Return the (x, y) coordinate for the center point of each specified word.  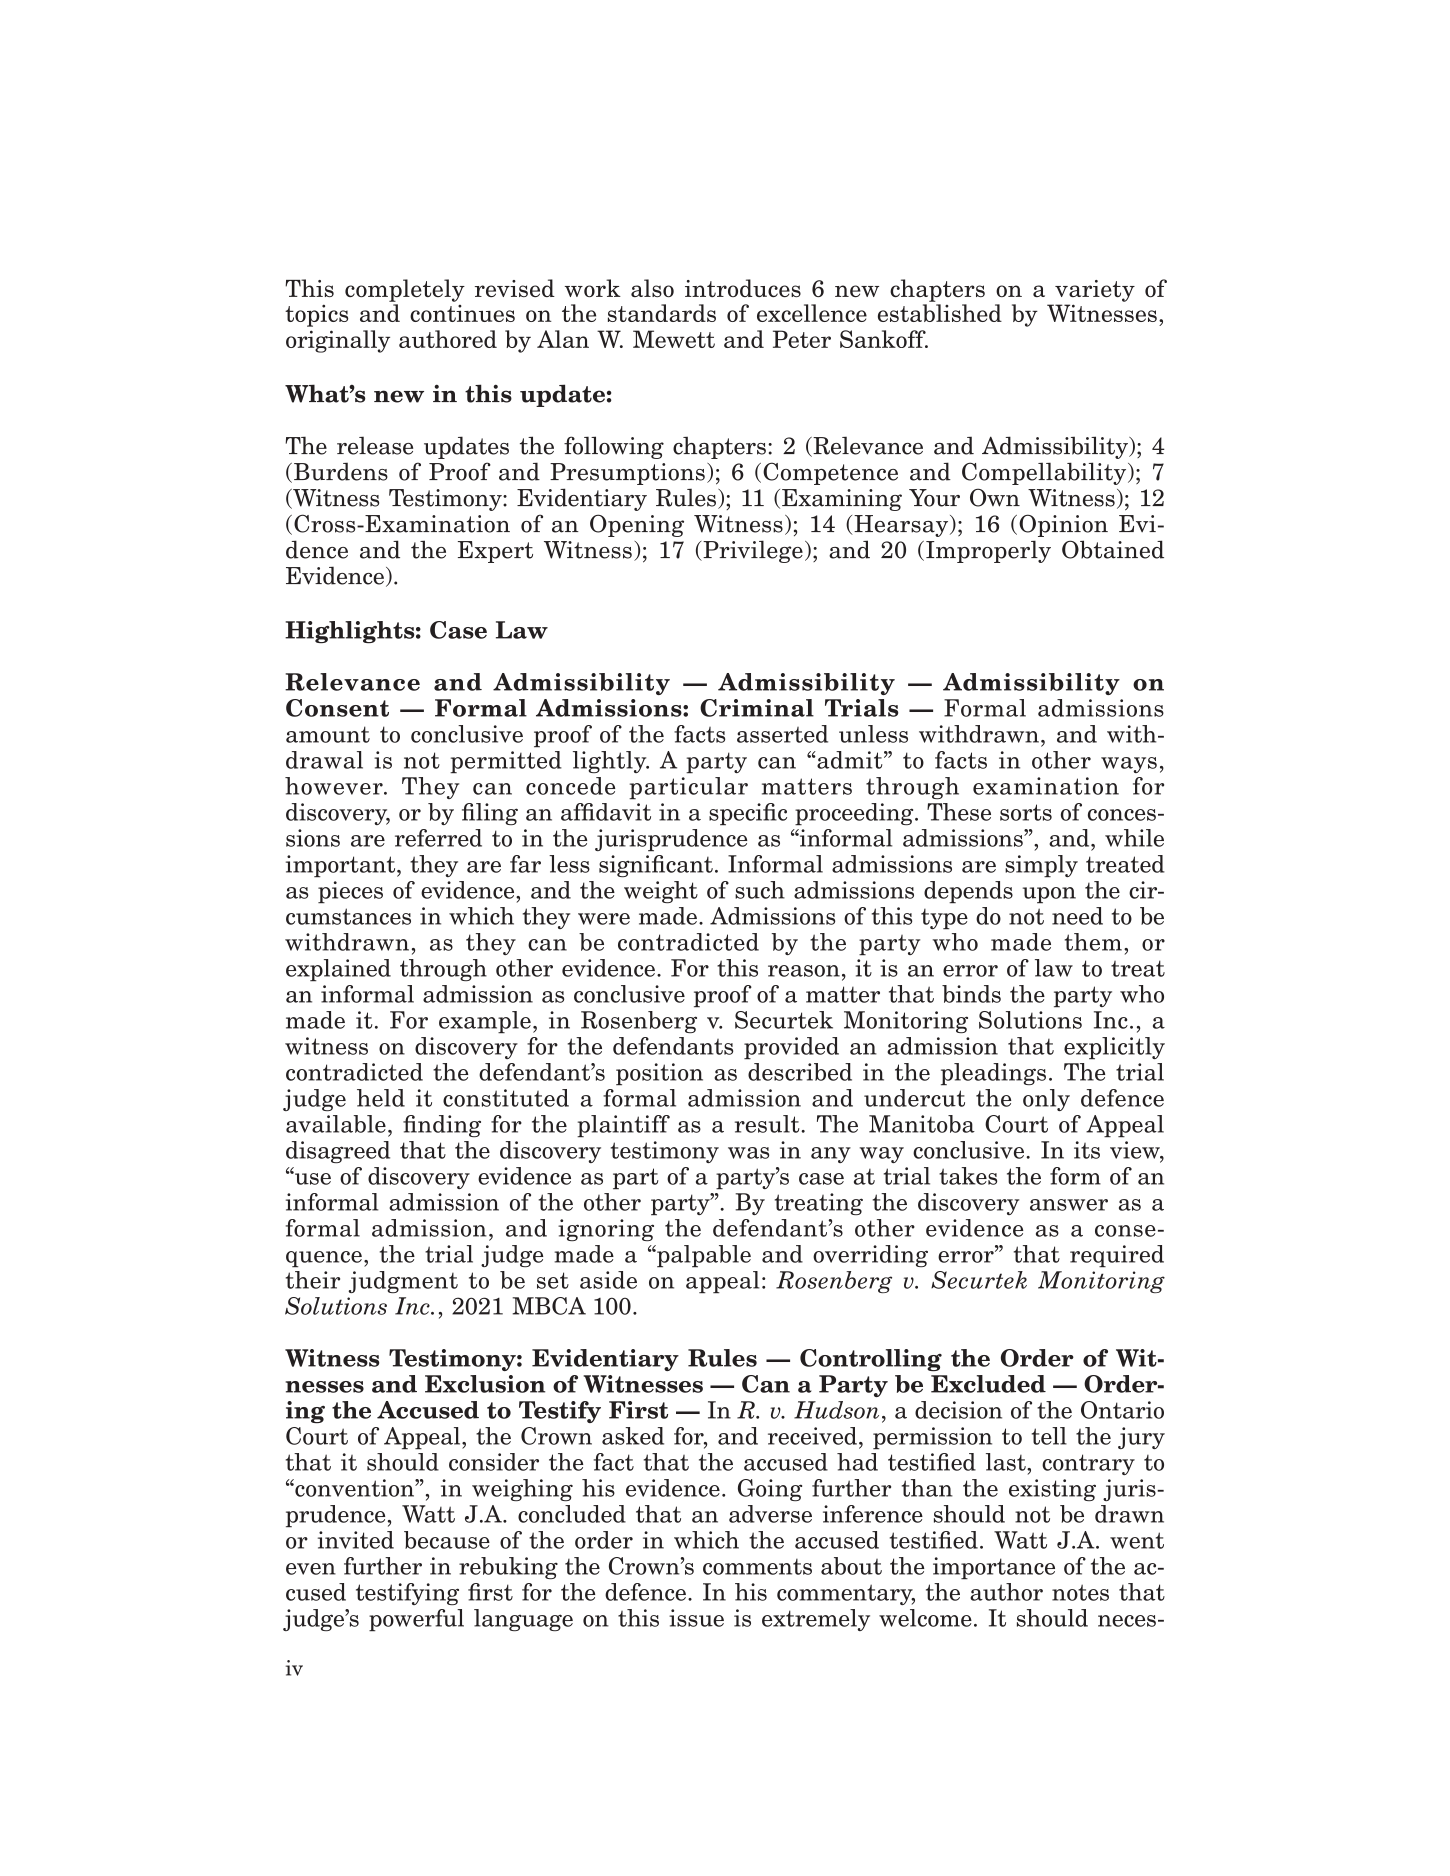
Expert (495, 552)
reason (804, 971)
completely (405, 290)
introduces (743, 288)
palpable (703, 1256)
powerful (416, 1620)
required (1117, 1256)
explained (338, 970)
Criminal (757, 708)
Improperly (988, 551)
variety (1095, 291)
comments (757, 1567)
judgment (403, 1282)
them (1093, 942)
